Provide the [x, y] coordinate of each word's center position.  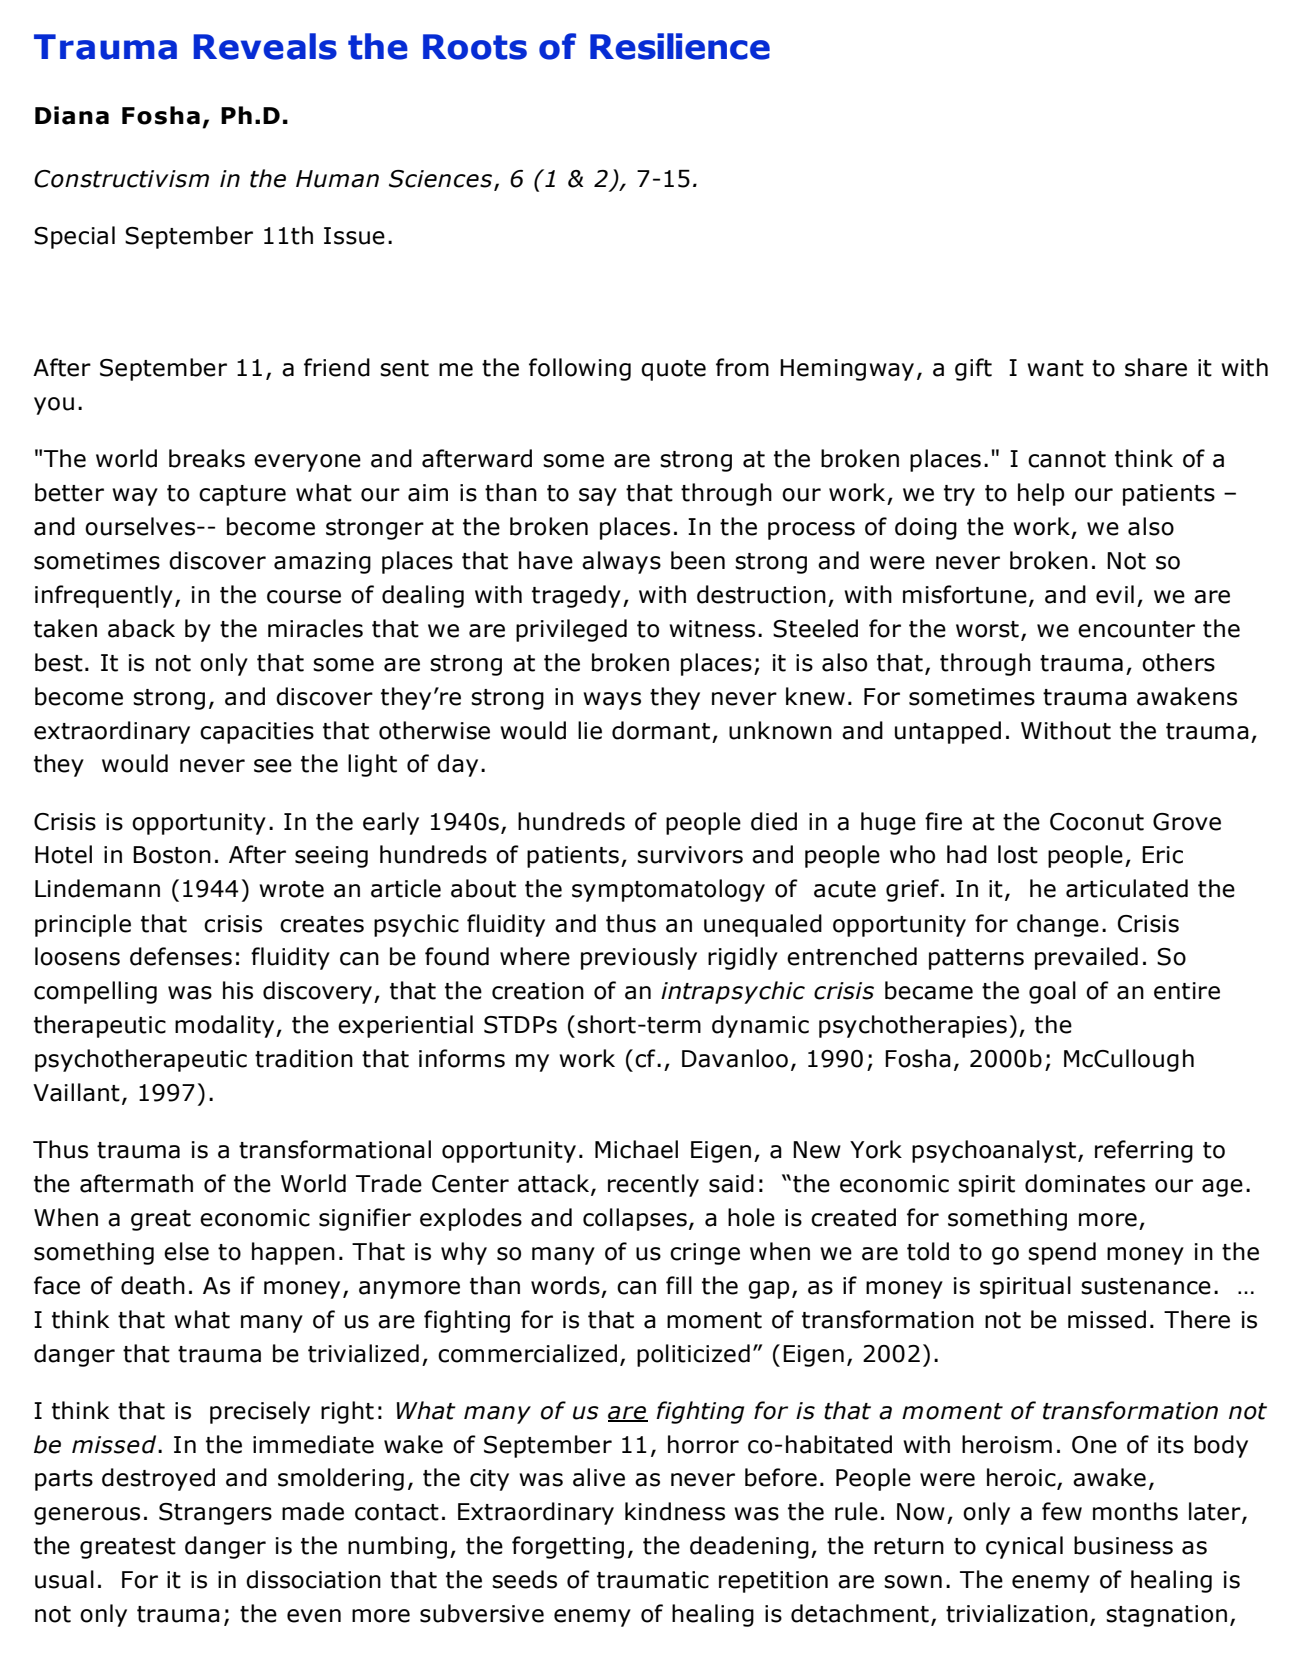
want [1055, 368]
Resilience [680, 46]
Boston [172, 855]
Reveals [265, 46]
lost [1018, 854]
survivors [690, 855]
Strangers [215, 1514]
